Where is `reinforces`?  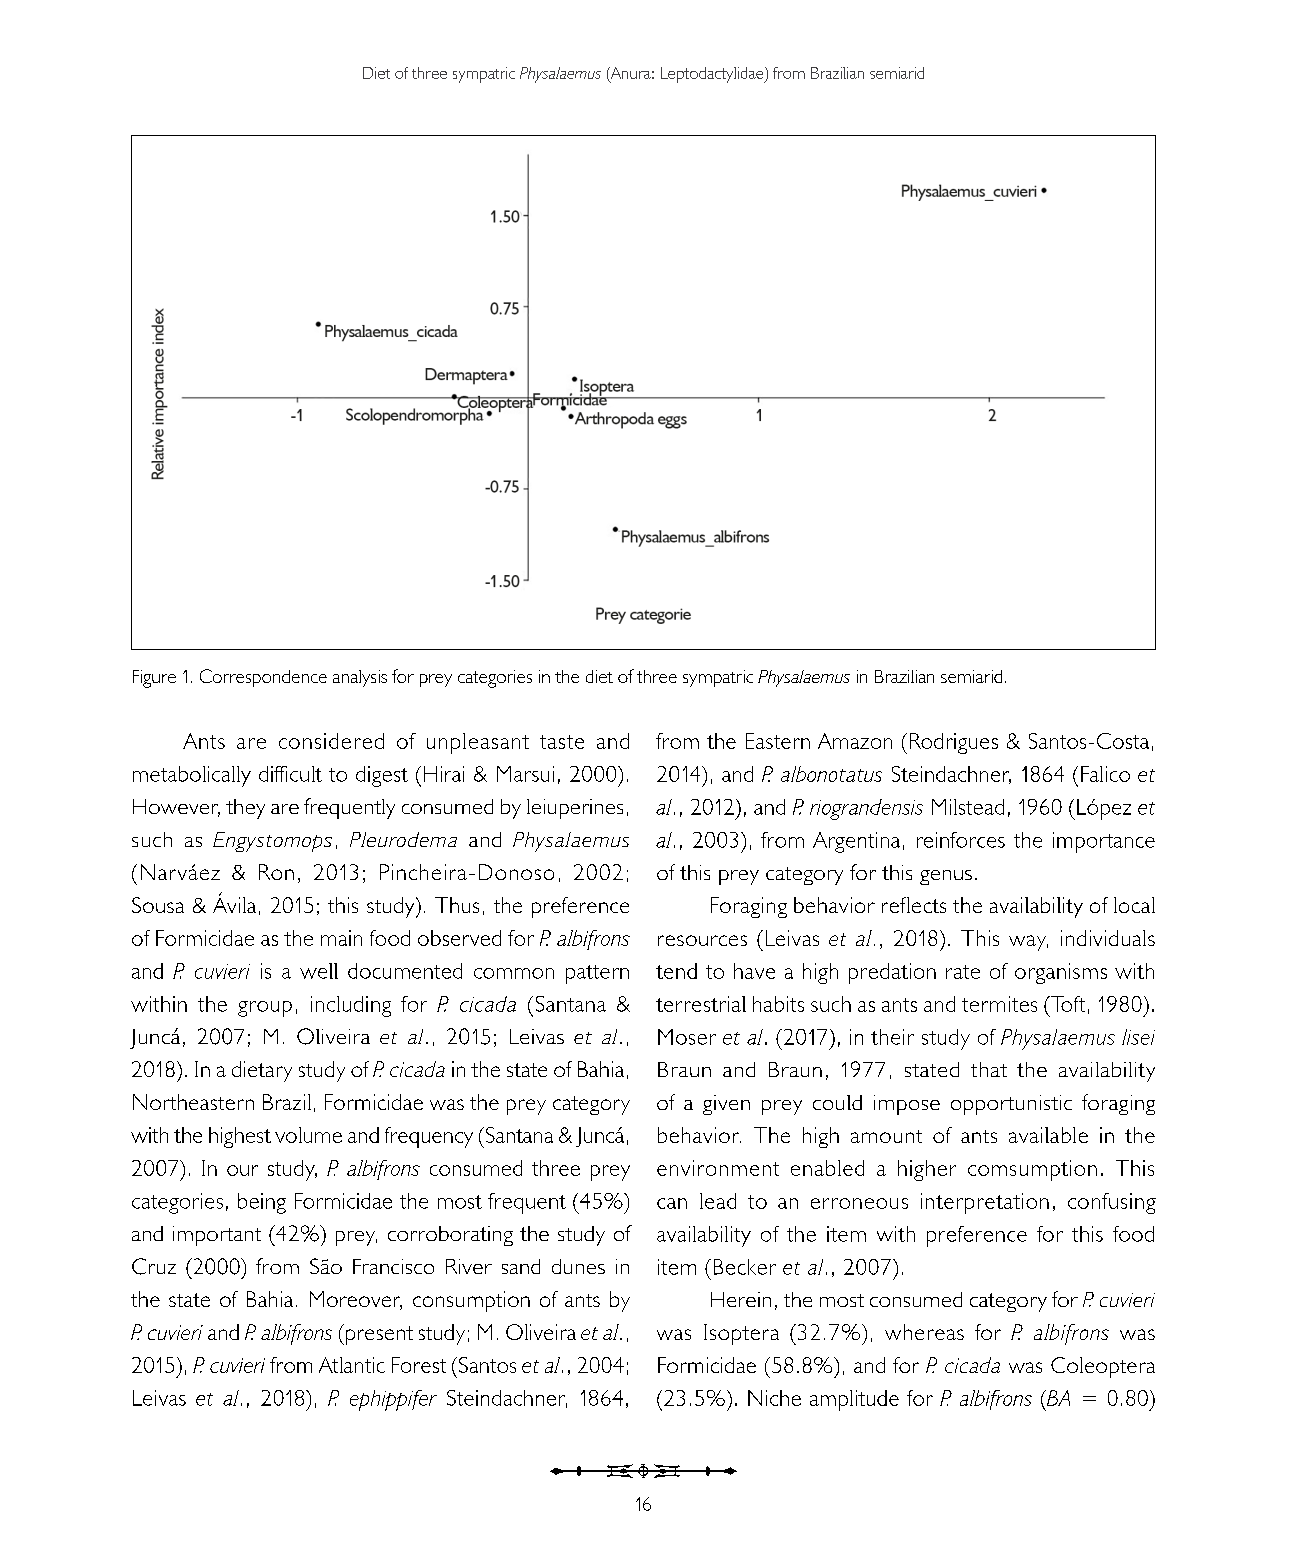 reinforces is located at coordinates (961, 840).
